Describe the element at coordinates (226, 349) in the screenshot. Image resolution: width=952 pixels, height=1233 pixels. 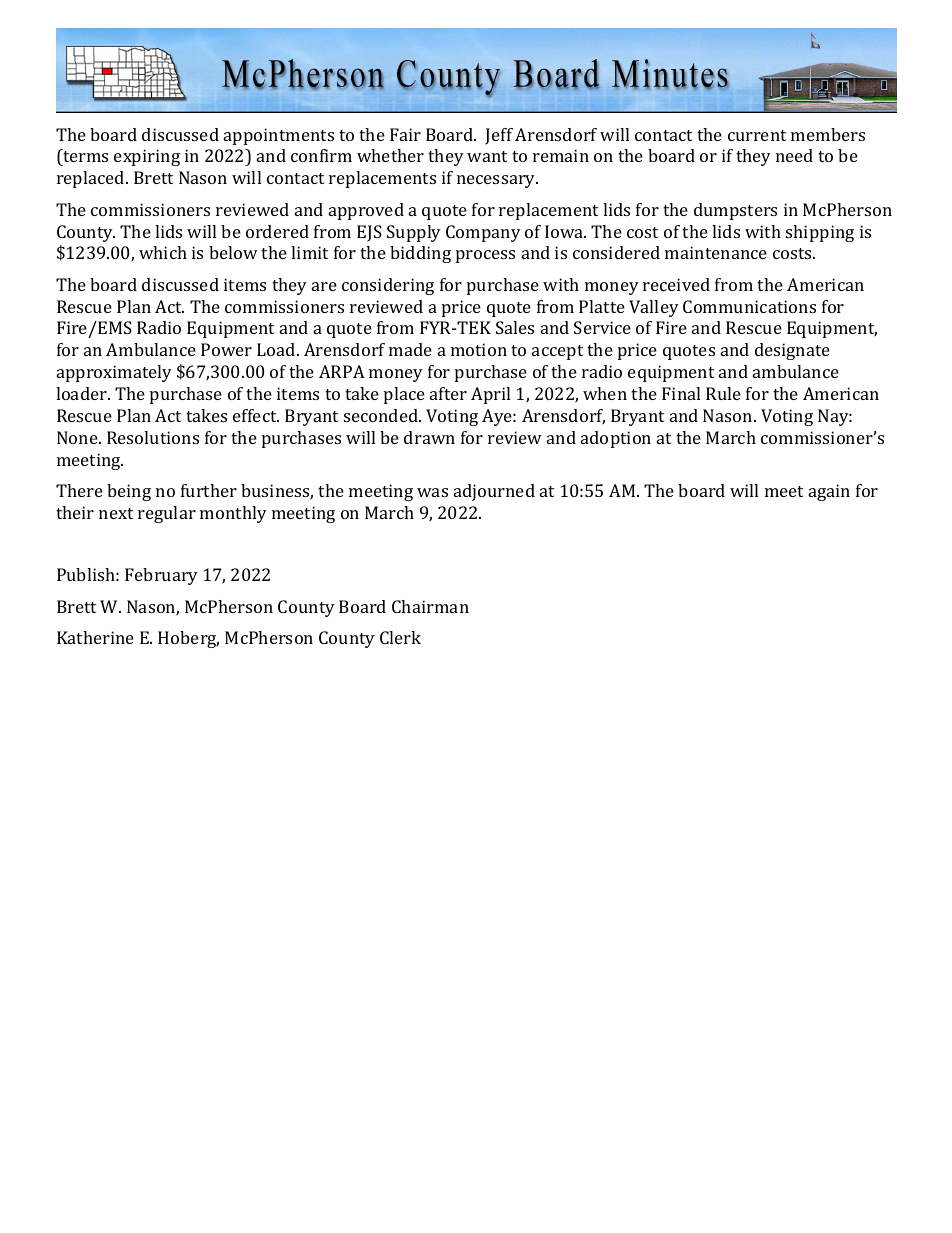
I see `Power` at that location.
